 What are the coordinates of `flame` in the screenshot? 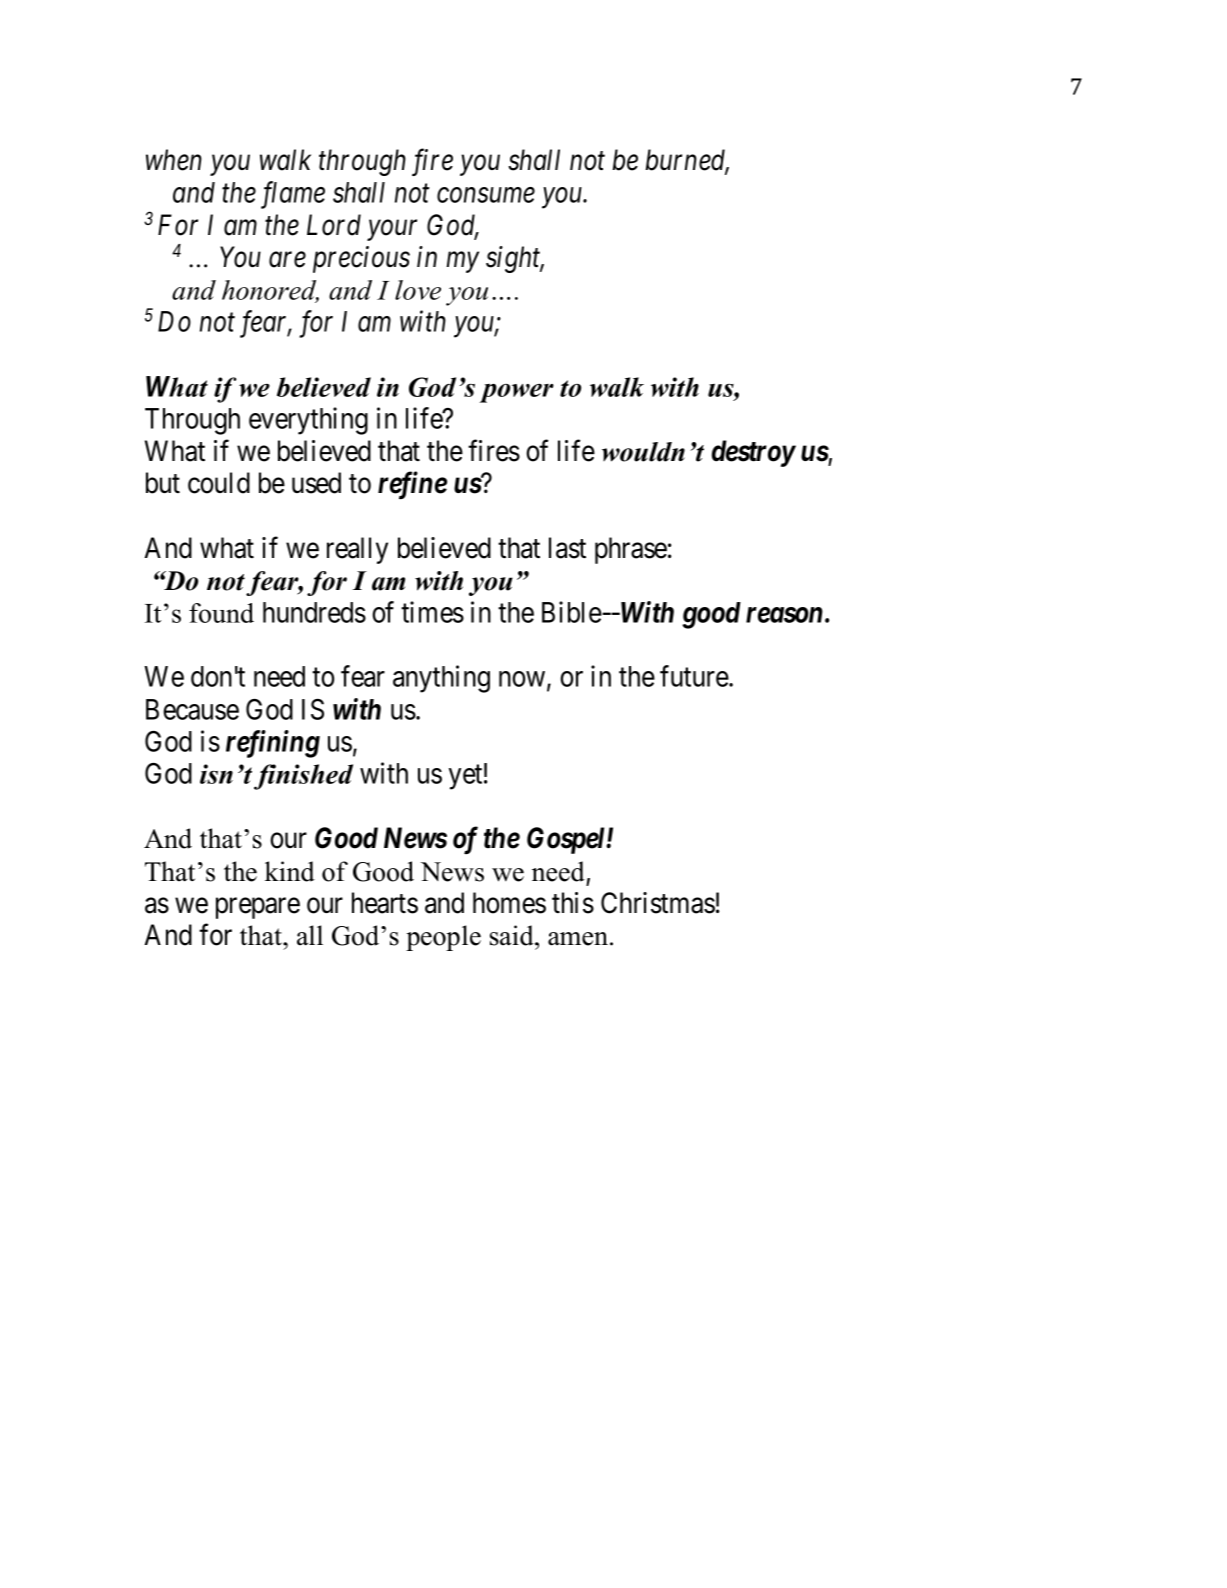 It's located at (293, 195).
